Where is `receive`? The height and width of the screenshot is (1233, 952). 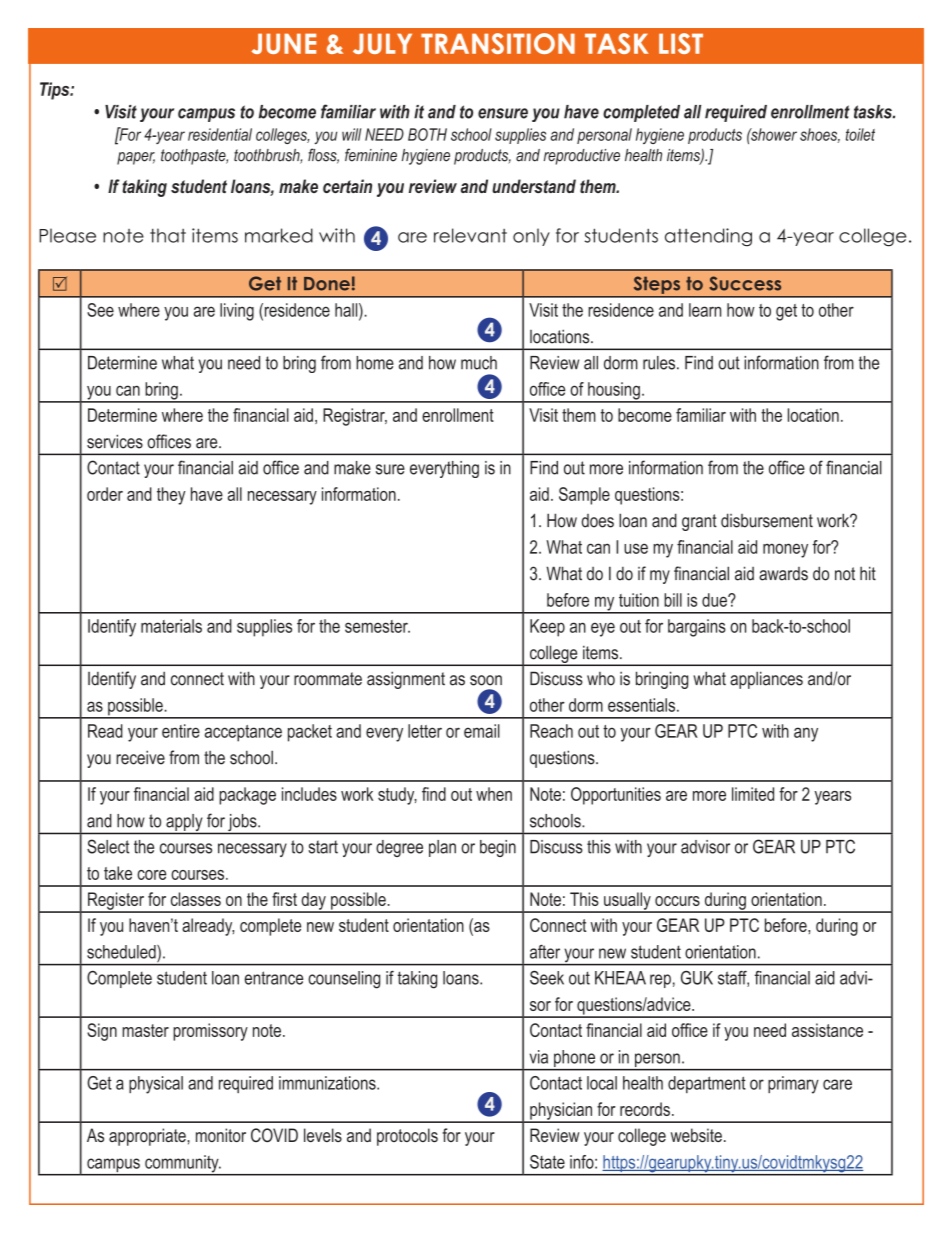 receive is located at coordinates (140, 757).
